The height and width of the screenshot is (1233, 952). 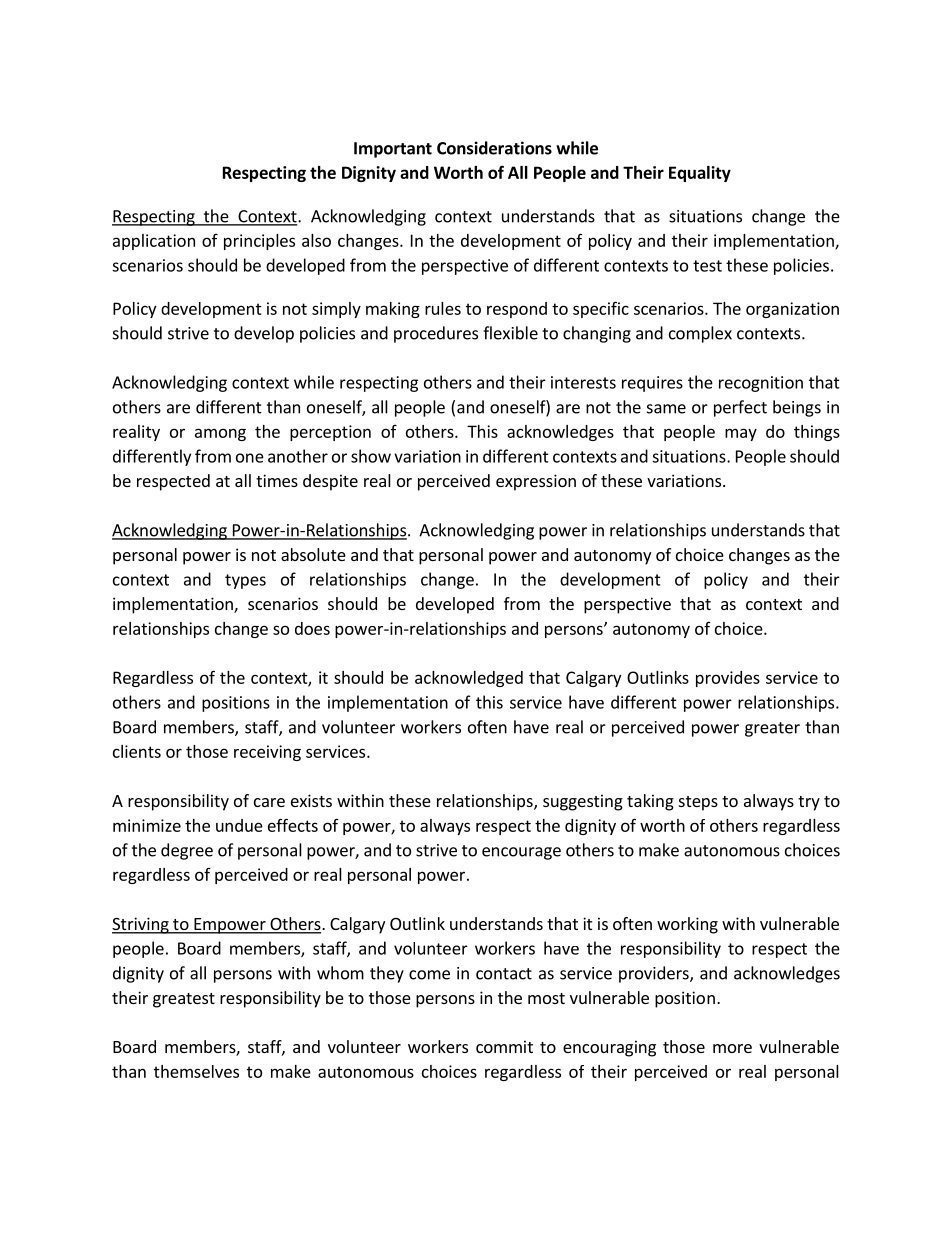 I want to click on principles, so click(x=259, y=242).
